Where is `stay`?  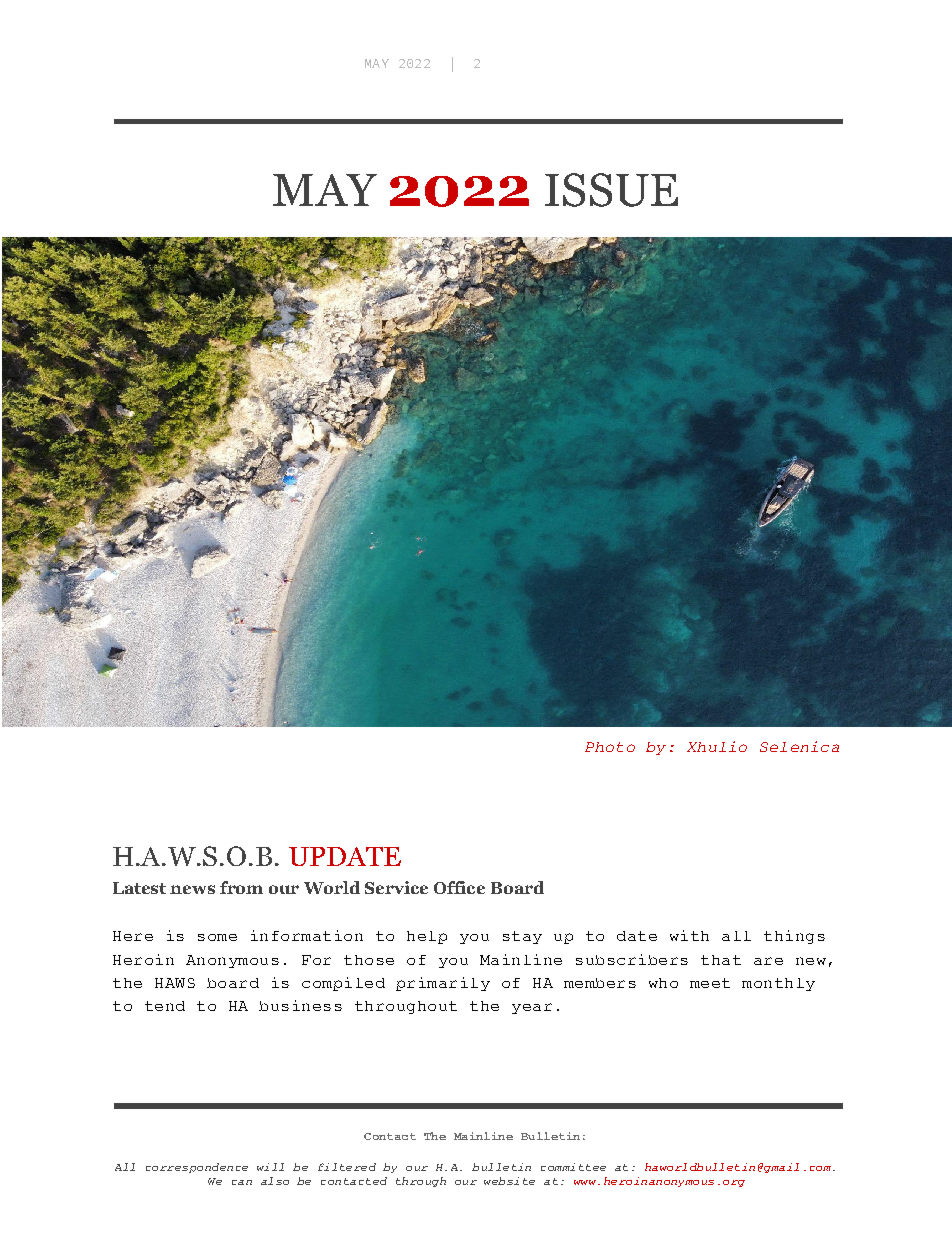 stay is located at coordinates (522, 937).
